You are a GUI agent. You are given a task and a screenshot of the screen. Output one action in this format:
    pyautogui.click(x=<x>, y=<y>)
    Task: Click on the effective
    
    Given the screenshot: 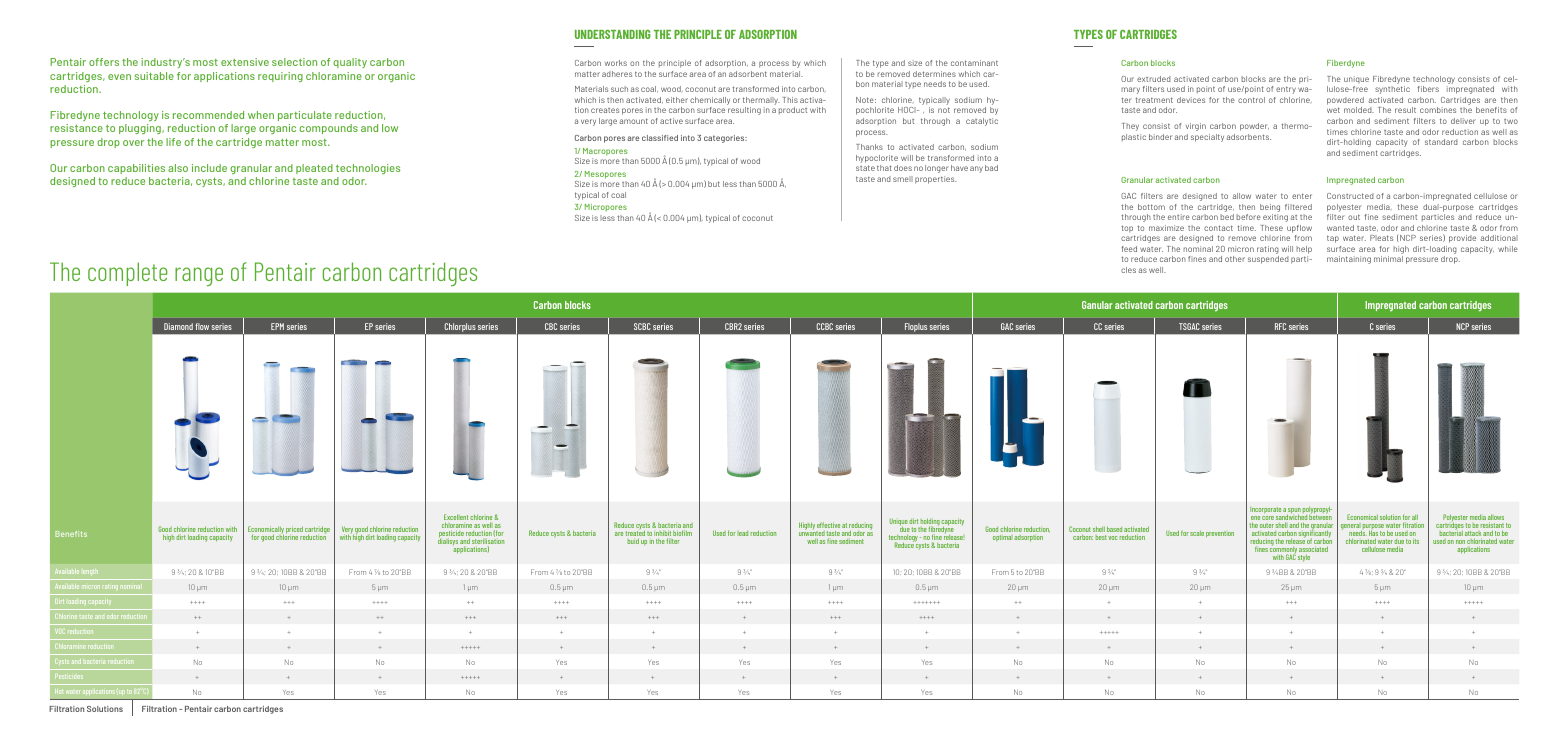 What is the action you would take?
    pyautogui.click(x=828, y=525)
